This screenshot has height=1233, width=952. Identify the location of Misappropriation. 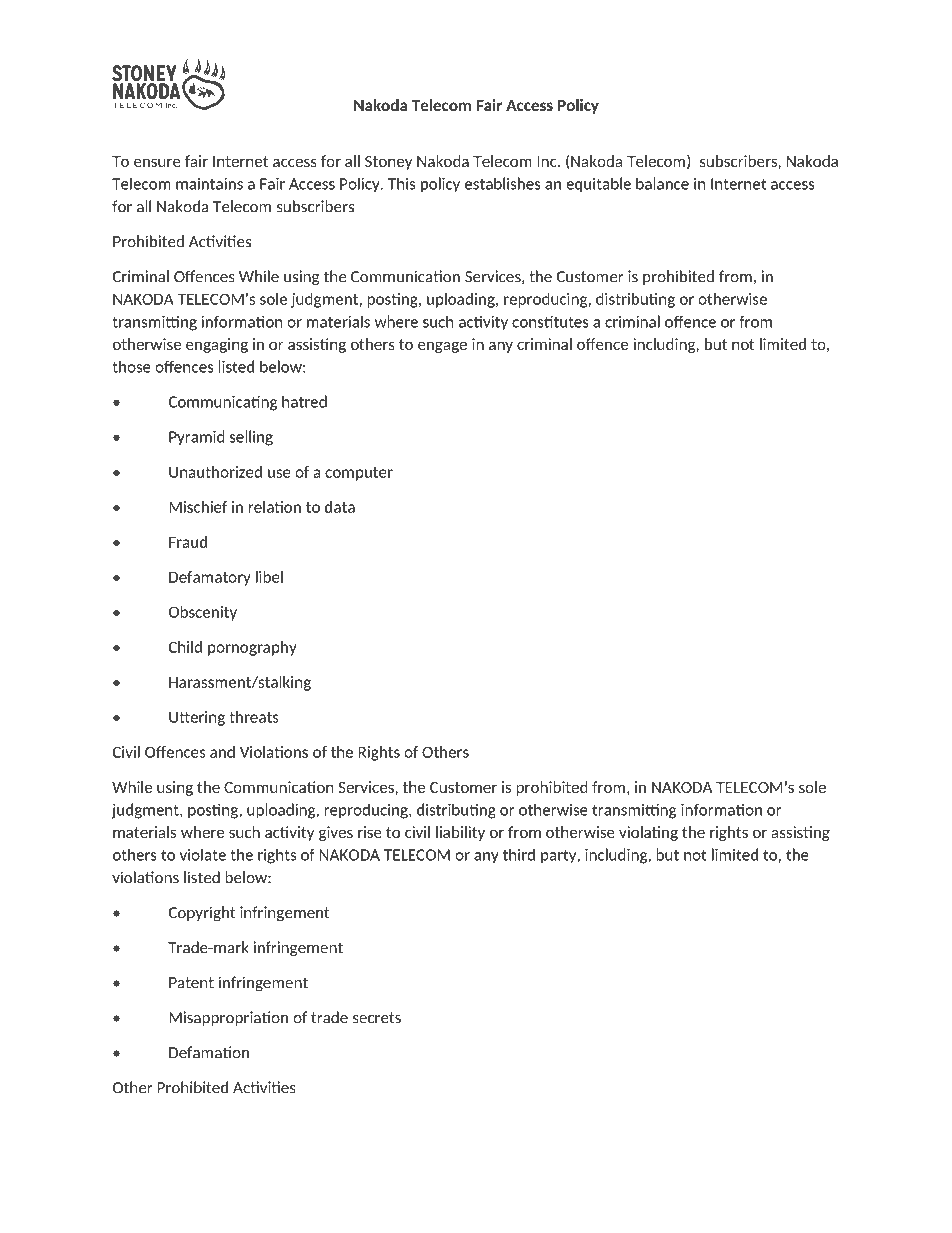
(228, 1018).
